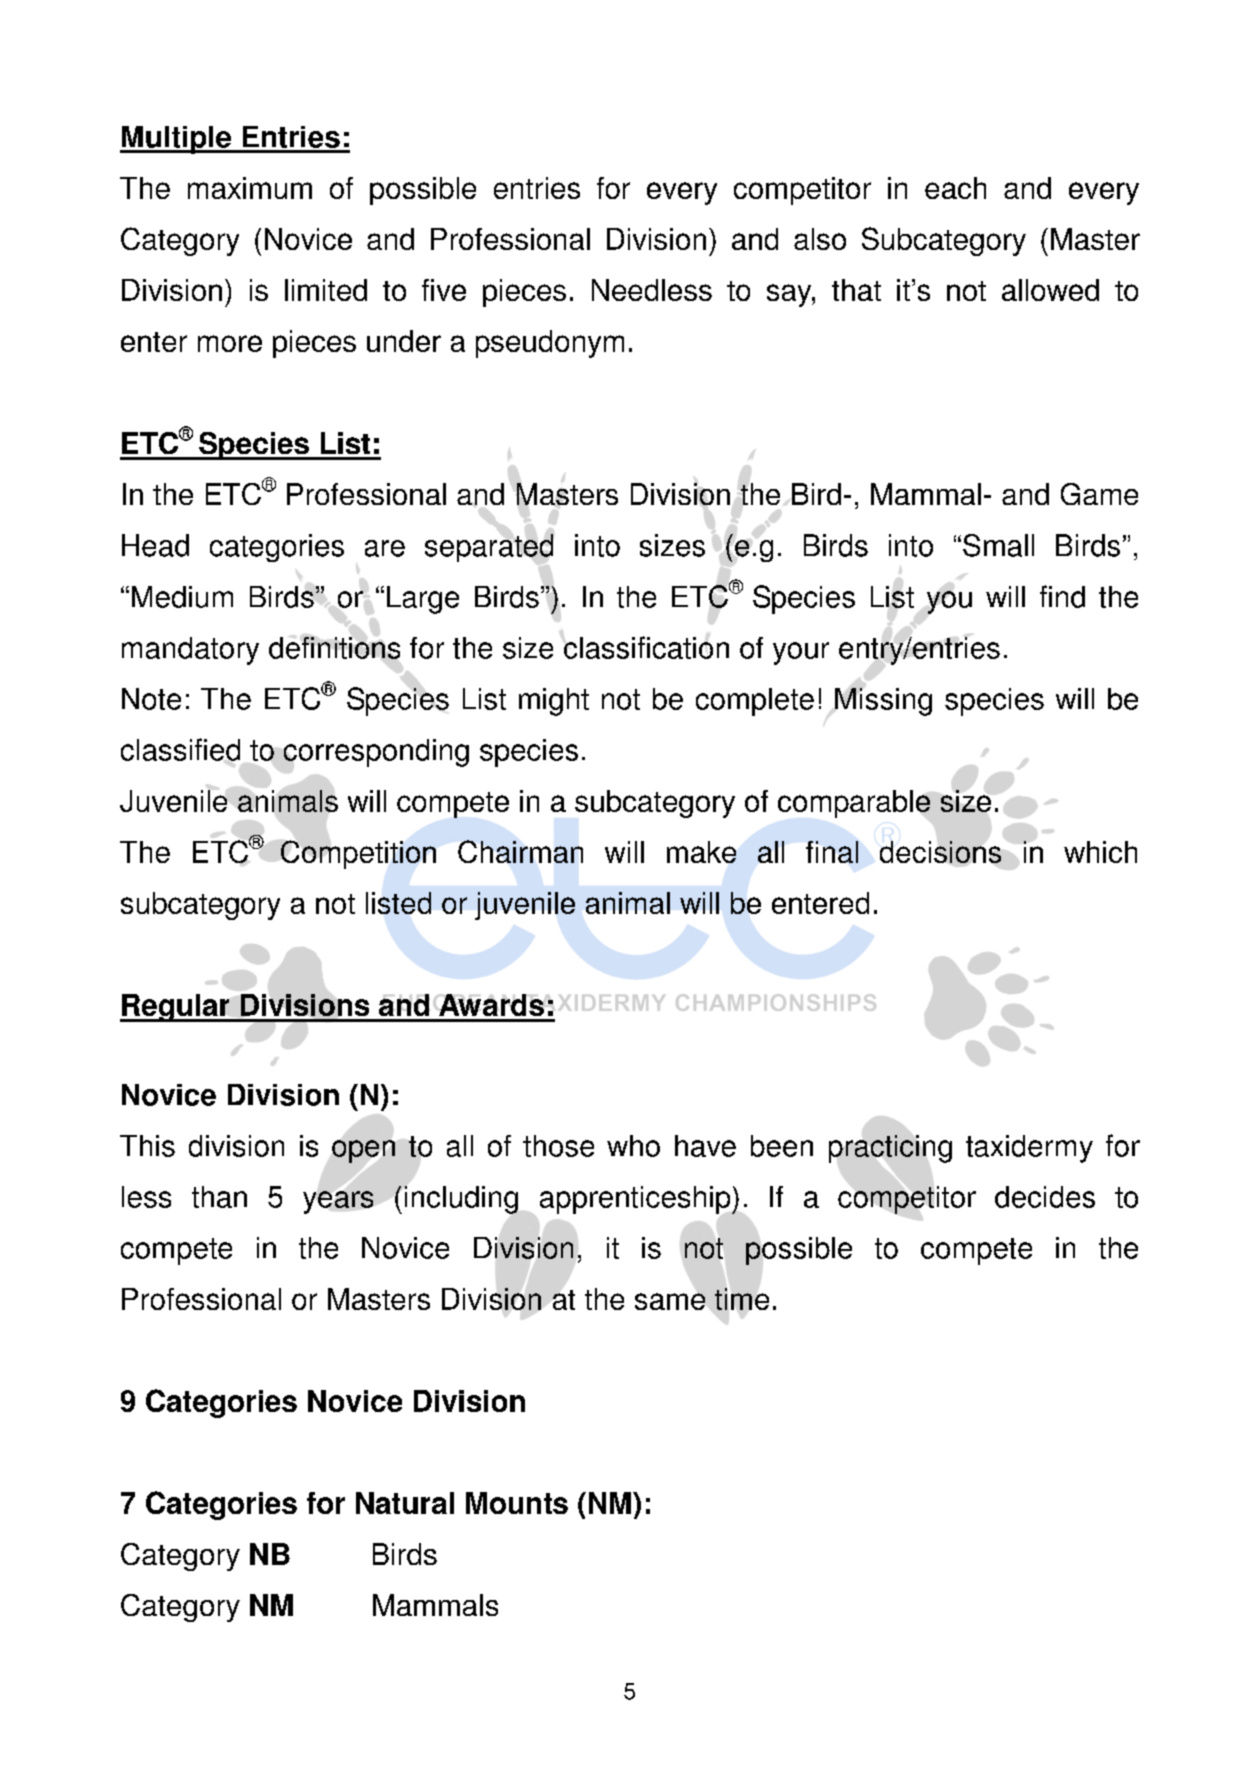 The width and height of the screenshot is (1259, 1781). Describe the element at coordinates (940, 852) in the screenshot. I see `decisions` at that location.
